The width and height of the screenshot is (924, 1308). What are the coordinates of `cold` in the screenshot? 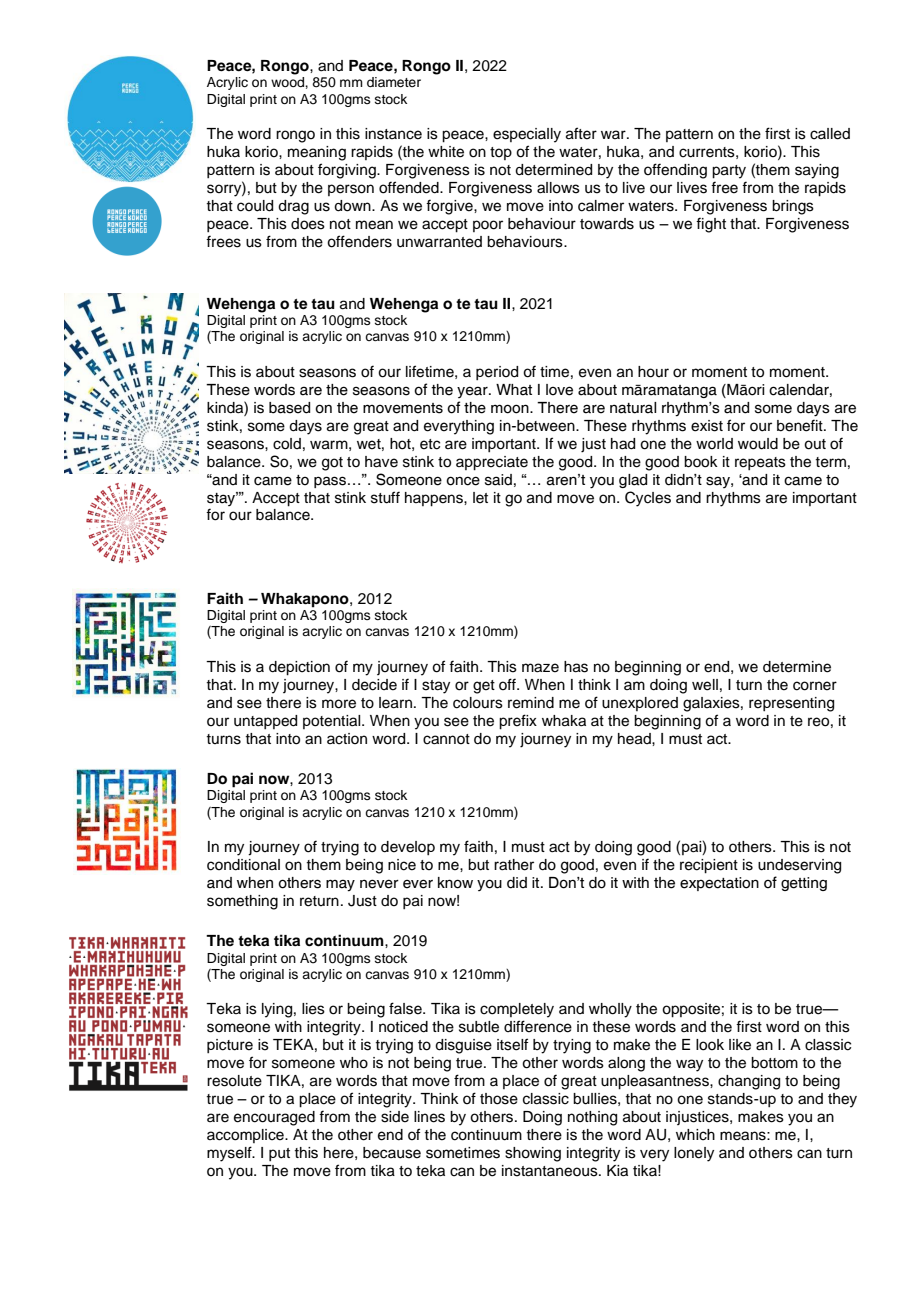 It's located at (287, 444).
